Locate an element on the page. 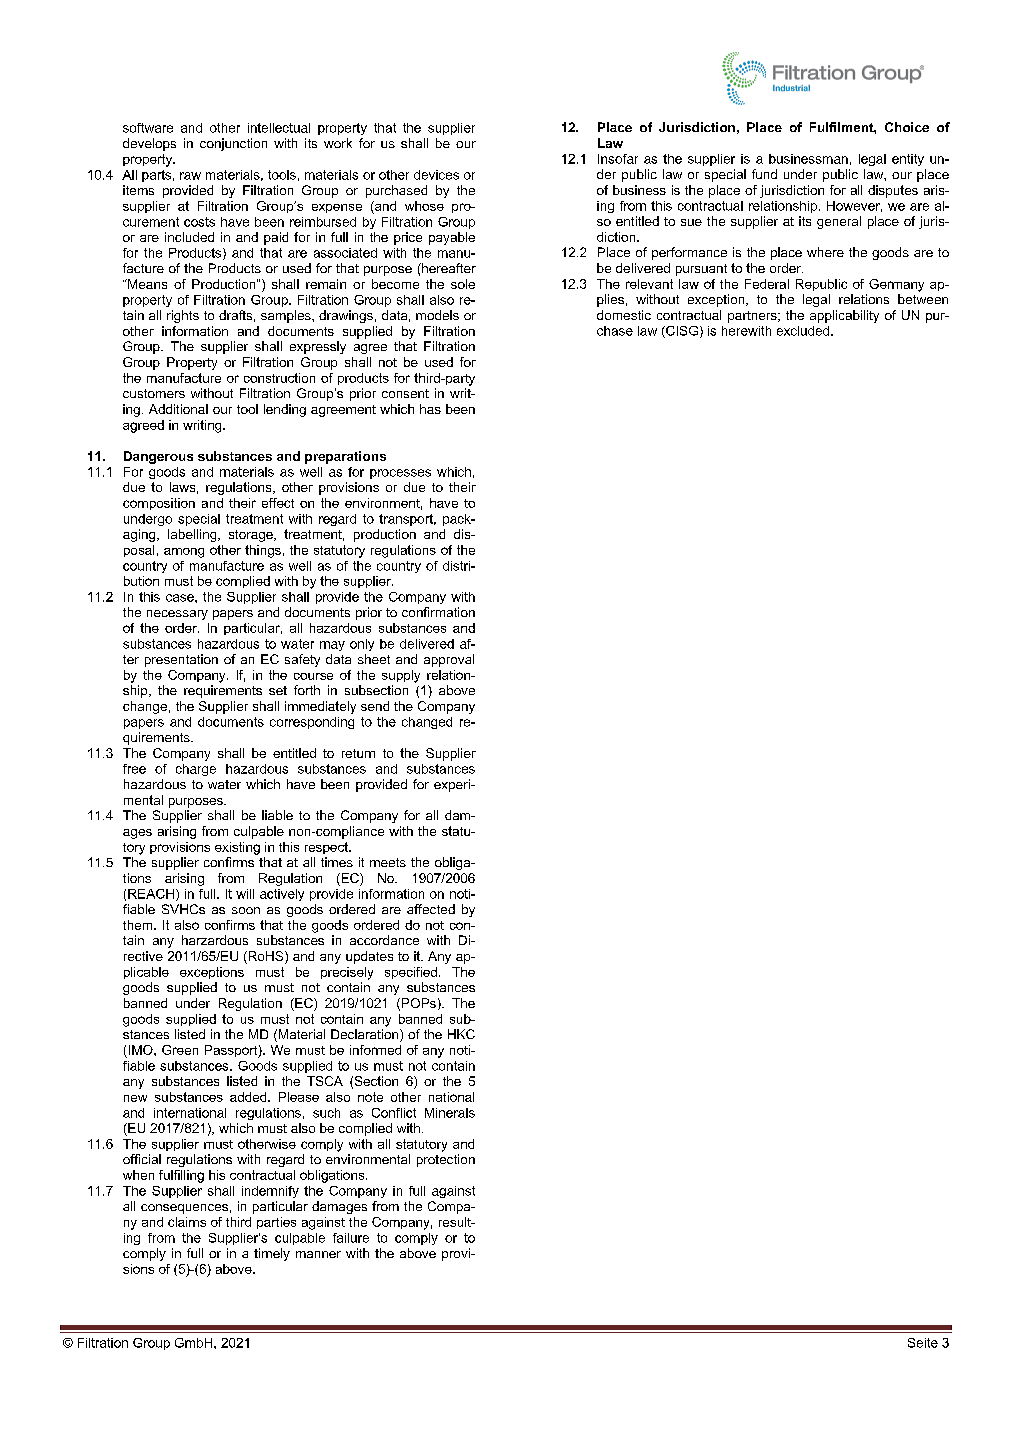 The image size is (1012, 1431). Insofar is located at coordinates (618, 159).
